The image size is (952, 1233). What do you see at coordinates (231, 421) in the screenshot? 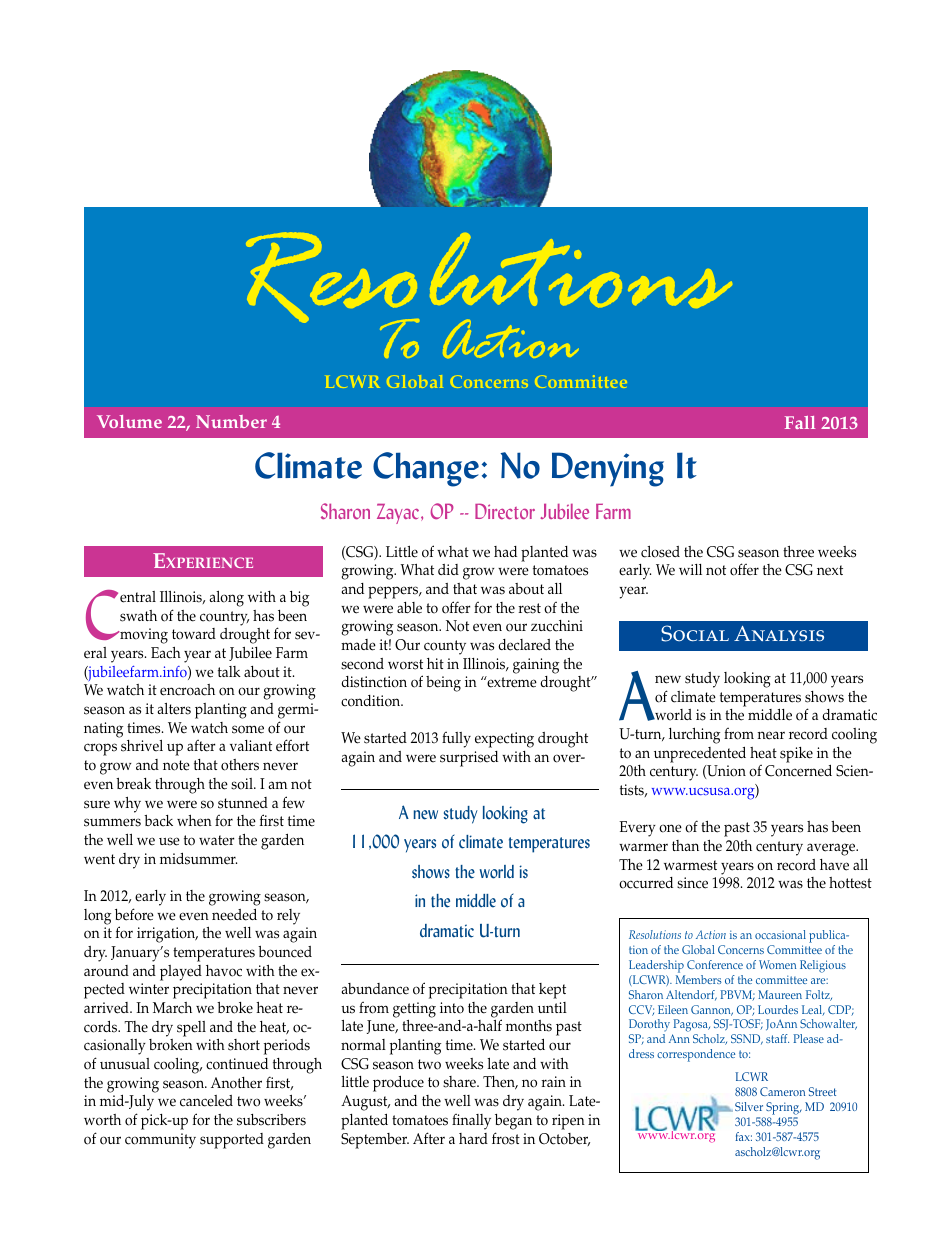
I see `Number` at bounding box center [231, 421].
